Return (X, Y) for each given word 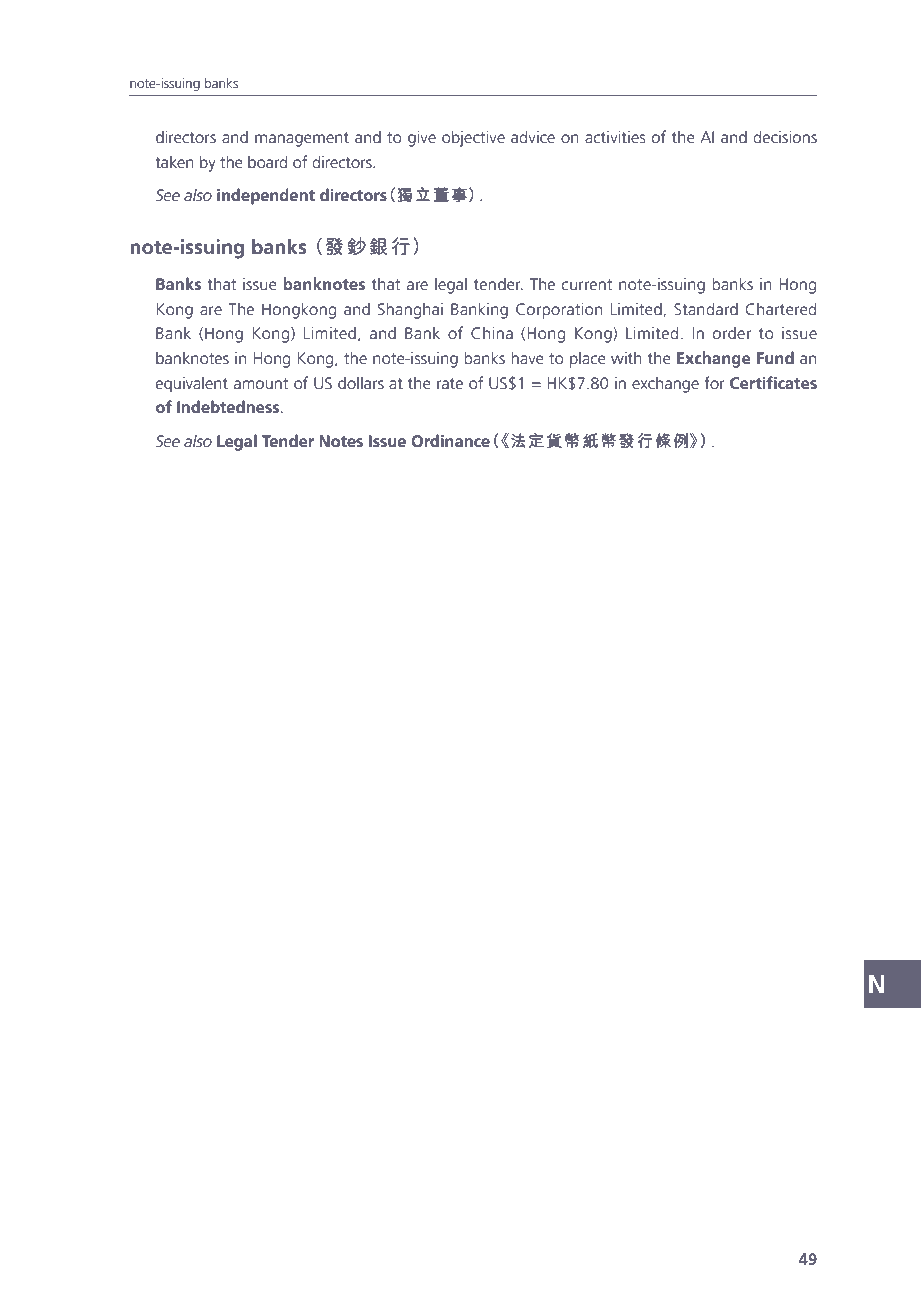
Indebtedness (229, 406)
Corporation (559, 311)
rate (450, 383)
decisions (785, 136)
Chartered (781, 308)
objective (473, 138)
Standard (706, 308)
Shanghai (410, 310)
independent (266, 196)
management (302, 139)
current (587, 284)
